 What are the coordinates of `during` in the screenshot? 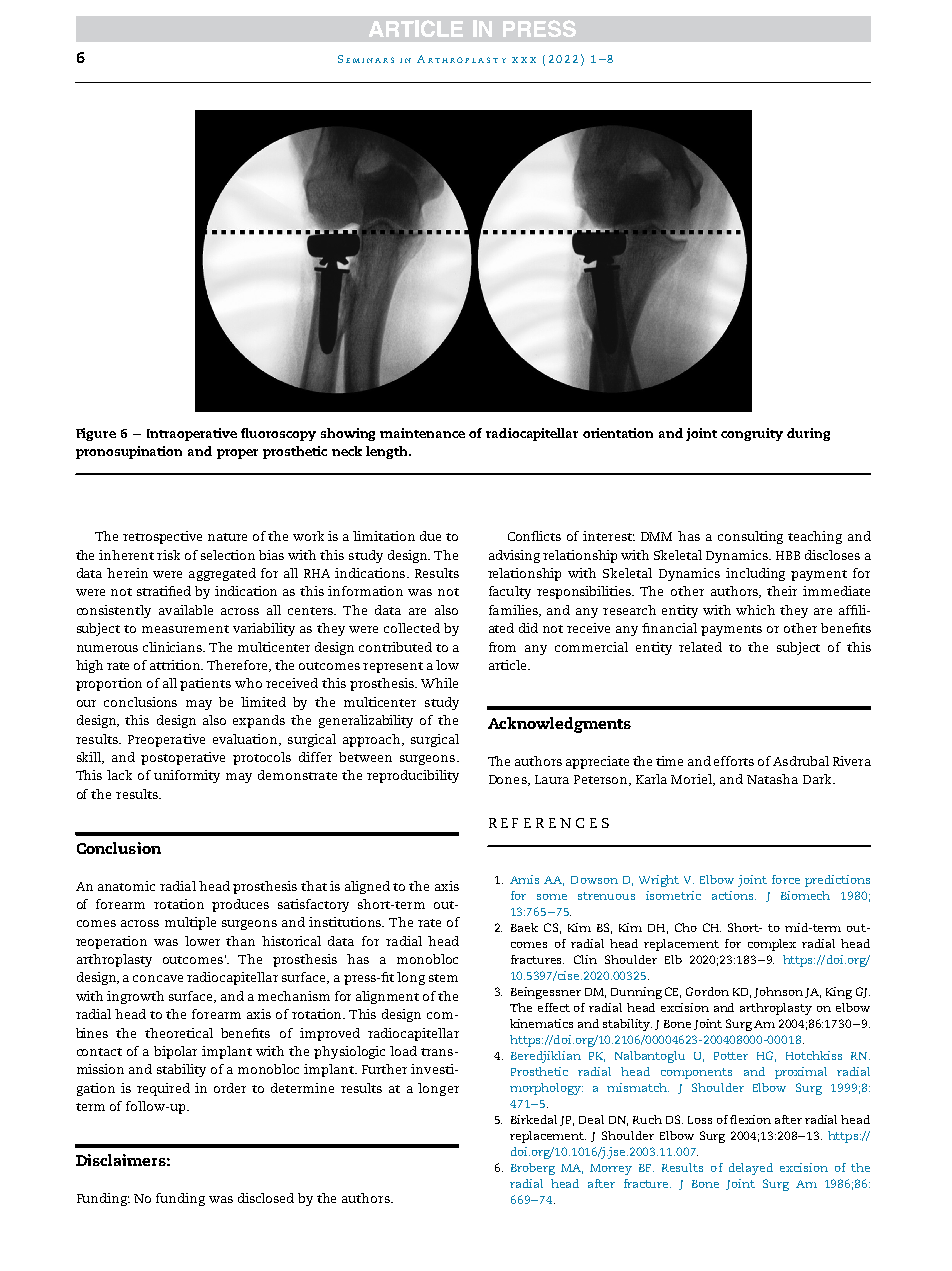 It's located at (808, 434).
